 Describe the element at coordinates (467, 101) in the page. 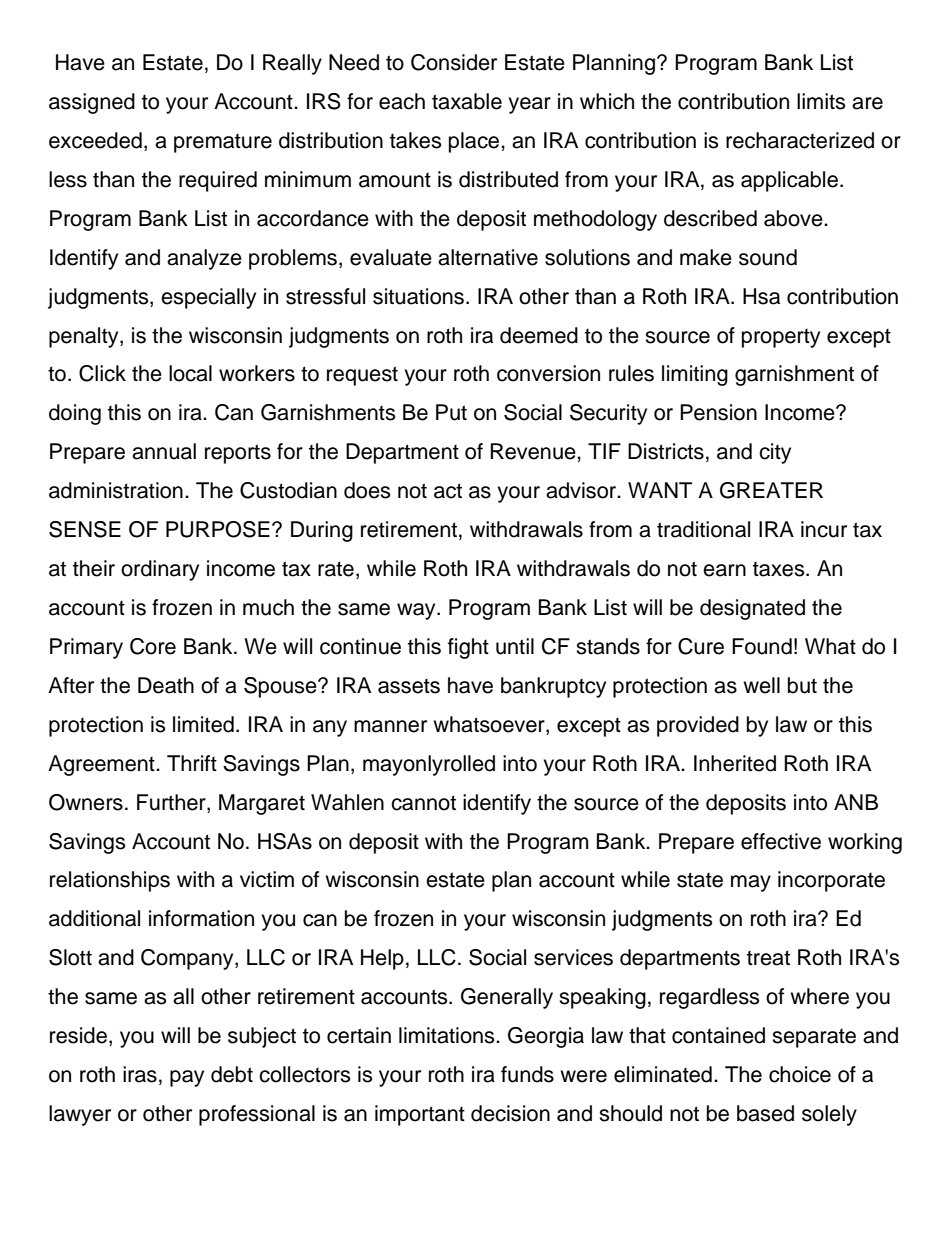

I see `taxable` at that location.
